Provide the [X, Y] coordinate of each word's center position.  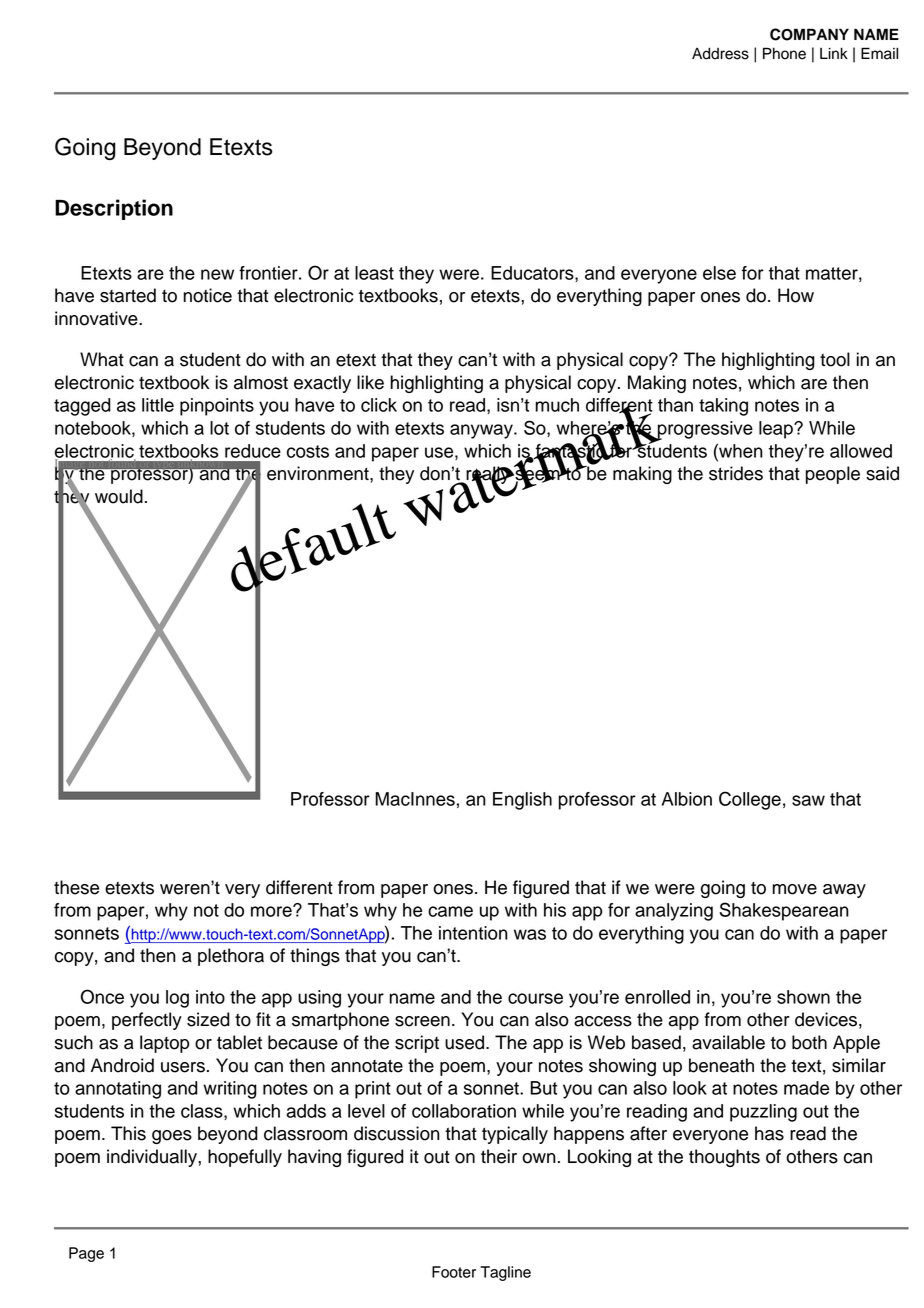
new [217, 274]
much [557, 405]
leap [777, 430]
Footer [454, 1272]
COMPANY [809, 34]
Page [86, 1254]
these [76, 887]
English [522, 801]
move [794, 889]
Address [720, 53]
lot [219, 428]
